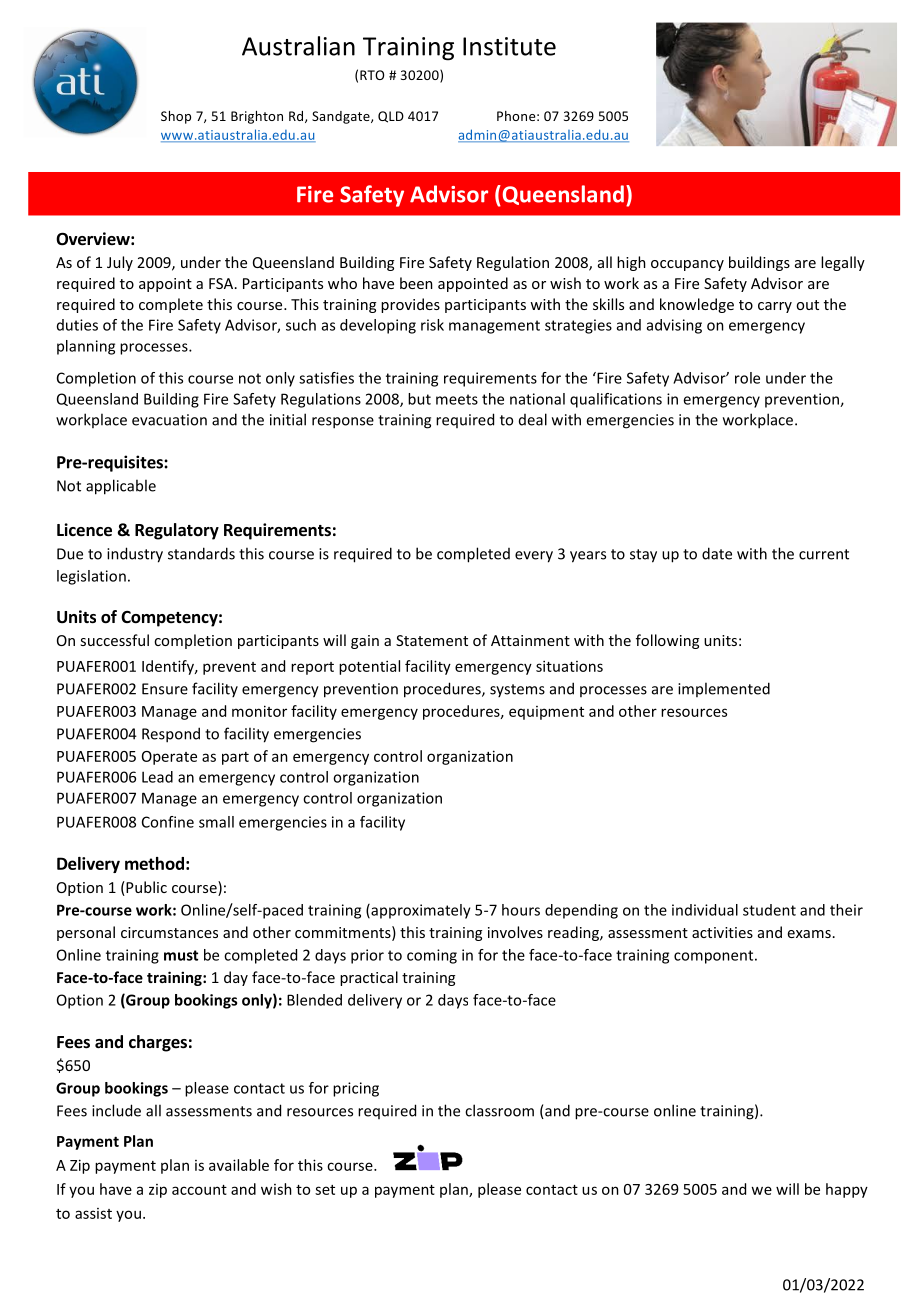  Describe the element at coordinates (145, 888) in the image. I see `Public` at that location.
